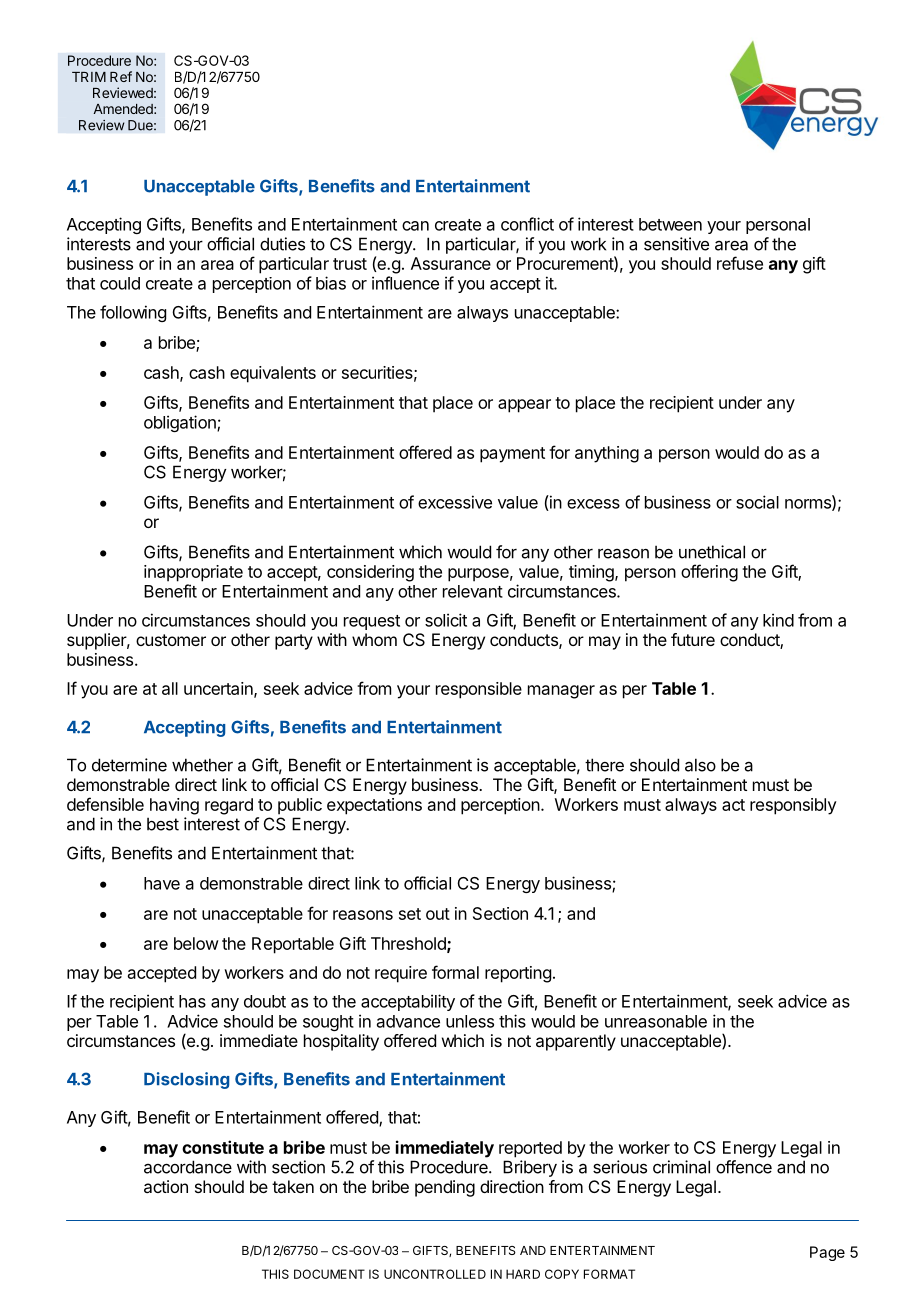  What do you see at coordinates (89, 77) in the screenshot?
I see `TRIM` at bounding box center [89, 77].
